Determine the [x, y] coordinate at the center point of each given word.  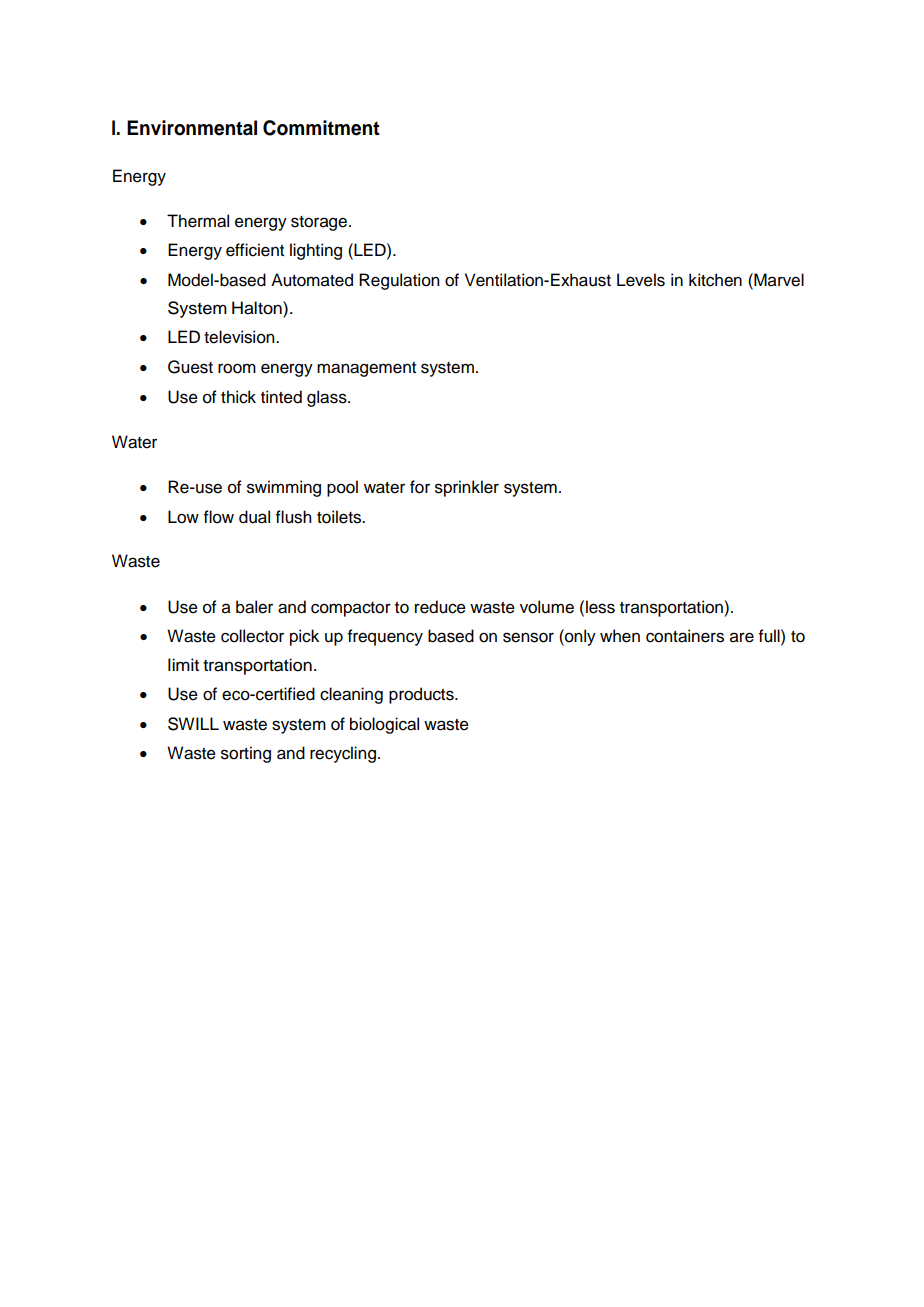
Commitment [321, 128]
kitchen [715, 280]
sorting [246, 754]
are [742, 637]
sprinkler [467, 488]
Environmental [192, 128]
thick [238, 397]
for [420, 487]
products [422, 695]
